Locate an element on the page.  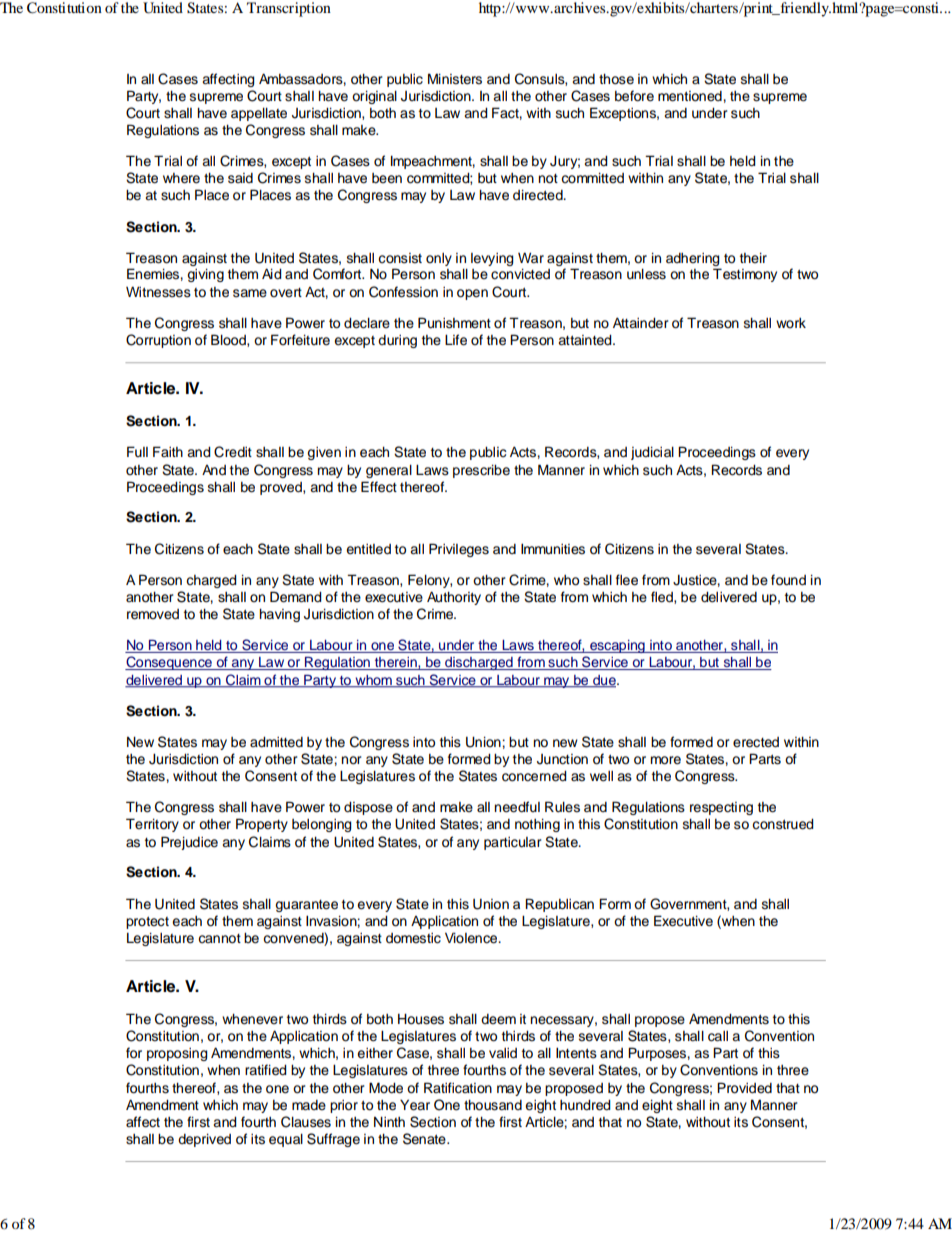
Ratification is located at coordinates (458, 1088).
